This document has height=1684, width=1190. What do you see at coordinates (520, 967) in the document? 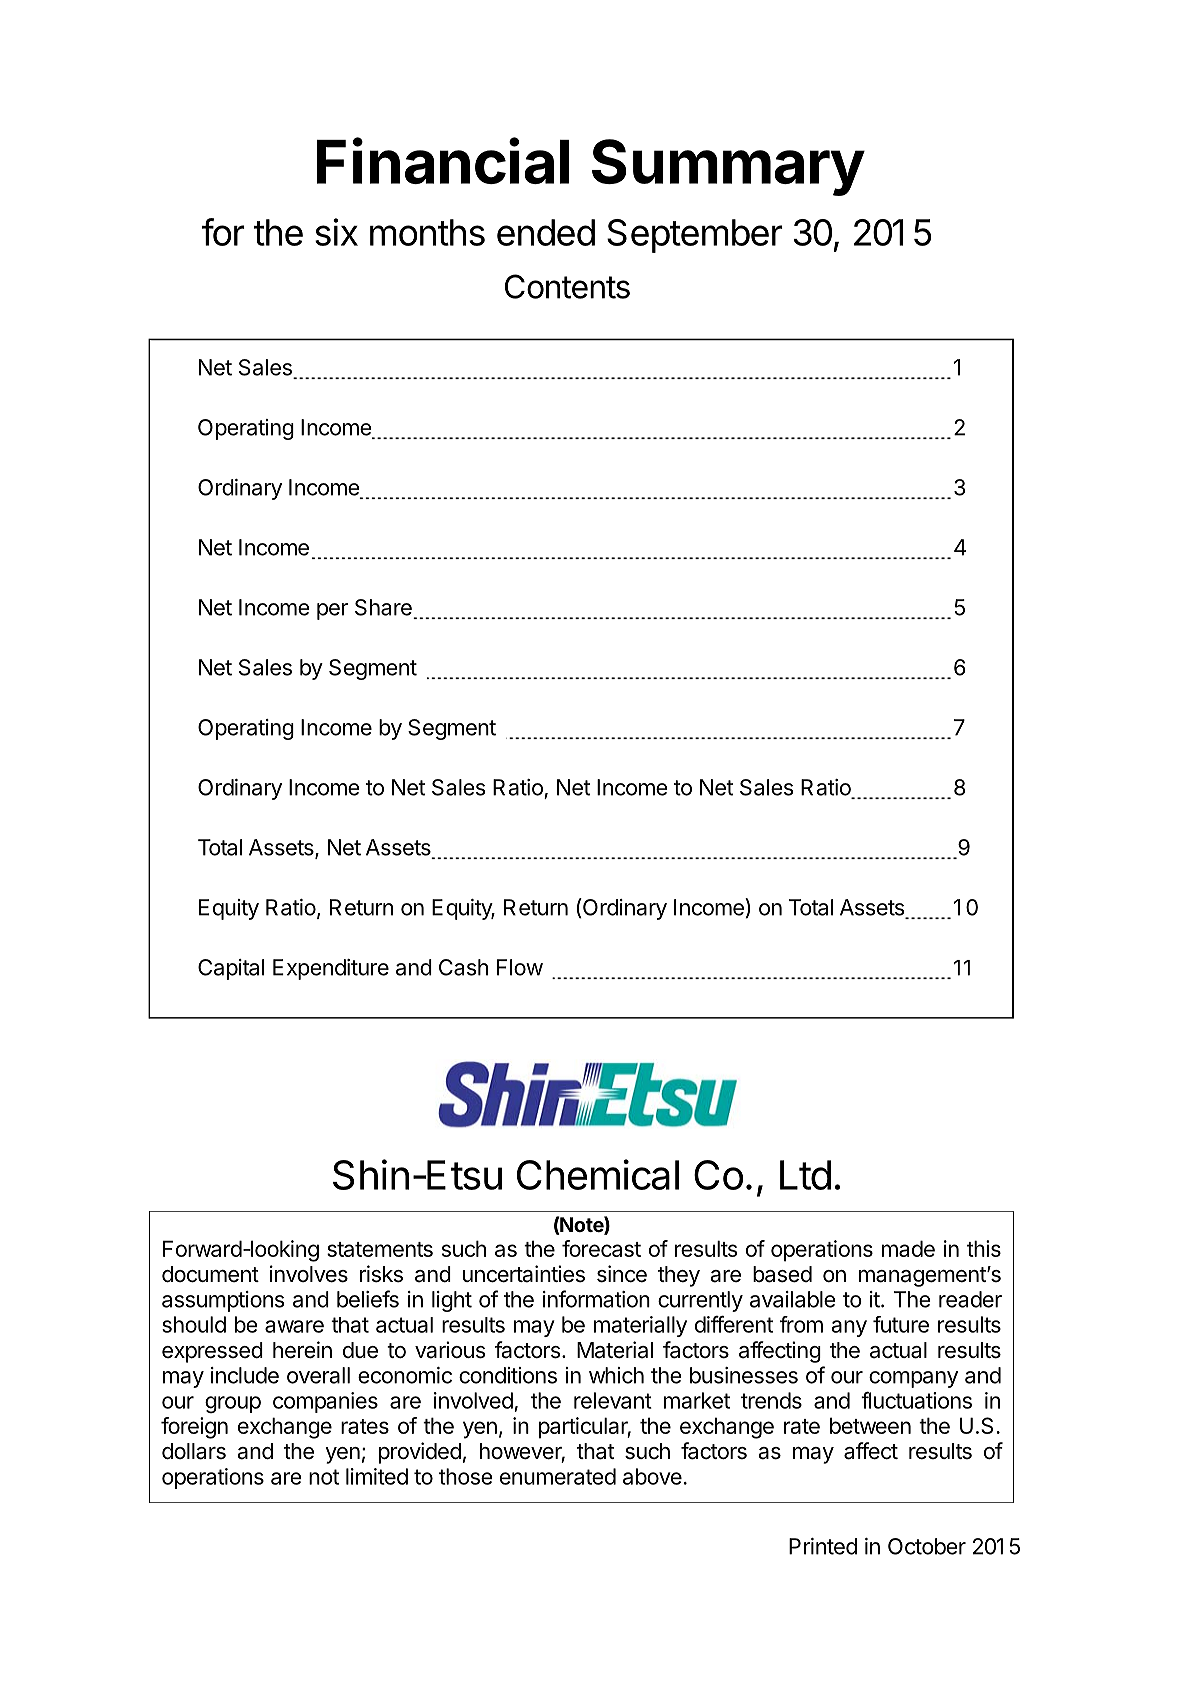
I see `Flow` at bounding box center [520, 967].
